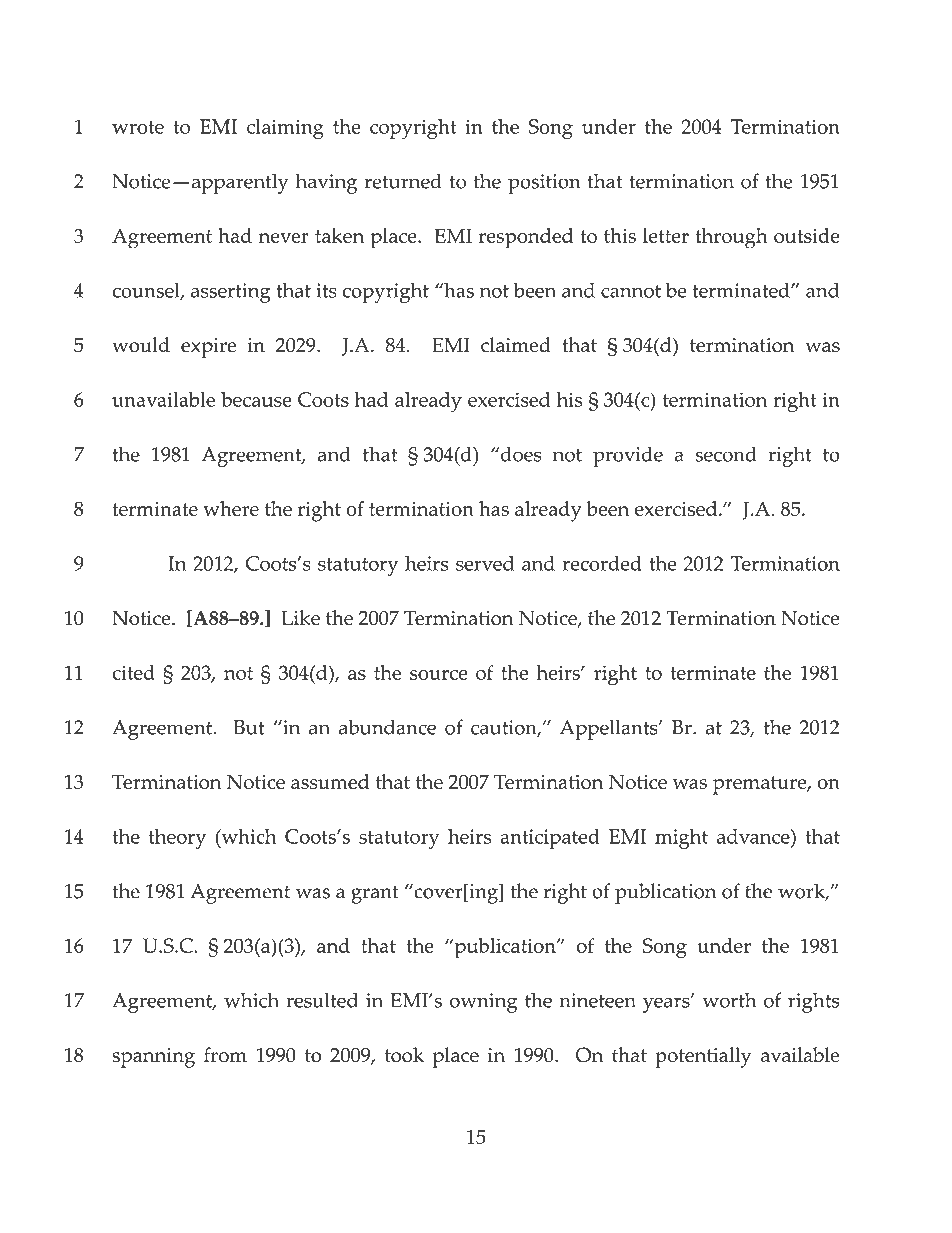 The width and height of the image is (952, 1233). What do you see at coordinates (484, 1003) in the image?
I see `owning` at bounding box center [484, 1003].
